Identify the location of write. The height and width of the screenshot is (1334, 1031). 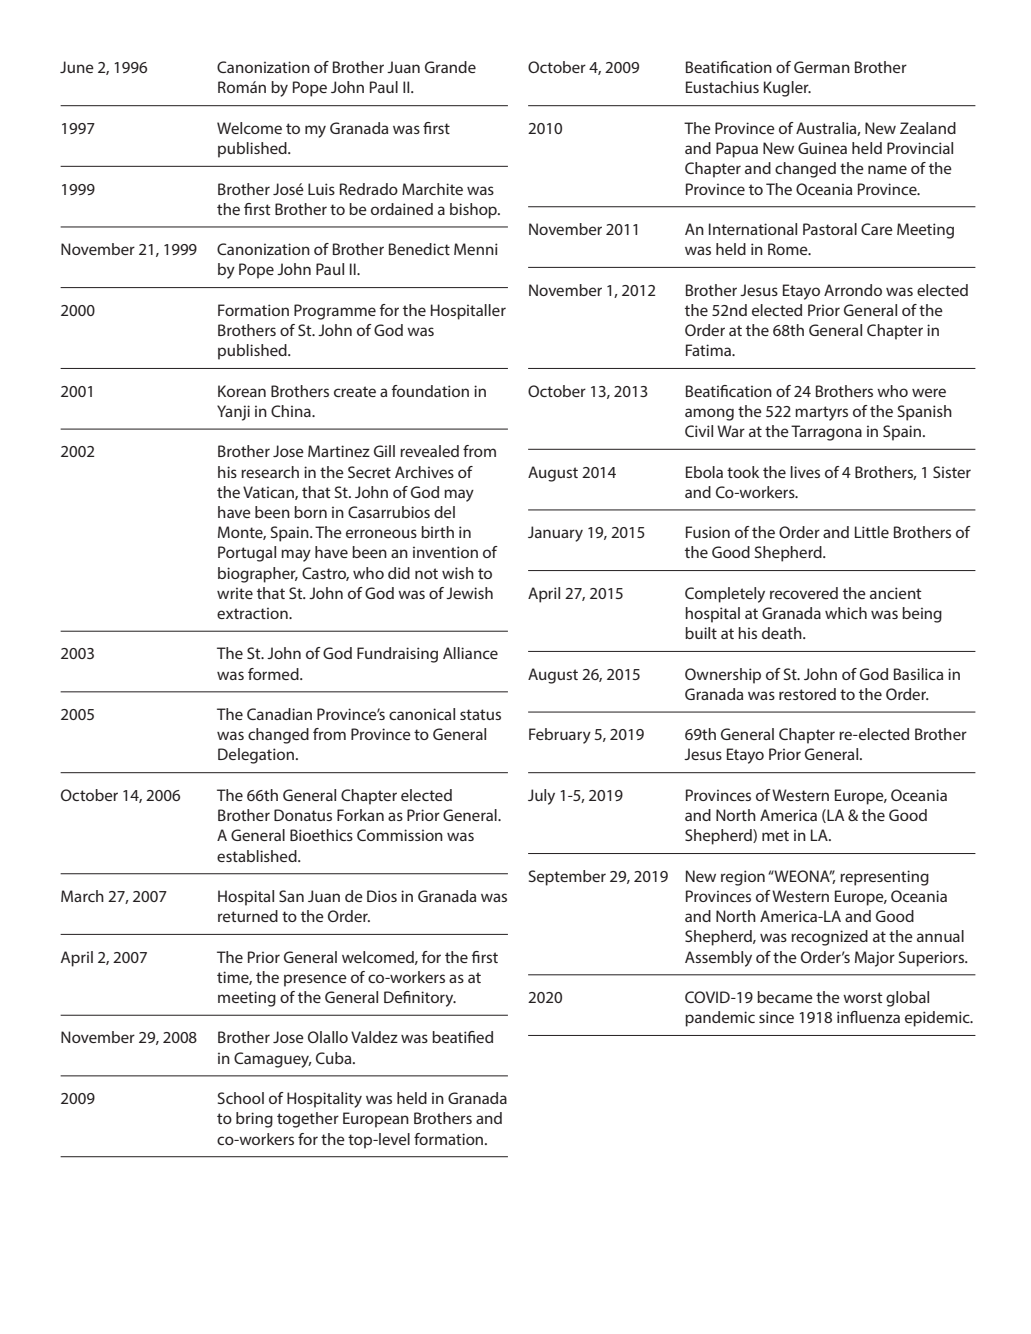
(235, 593).
